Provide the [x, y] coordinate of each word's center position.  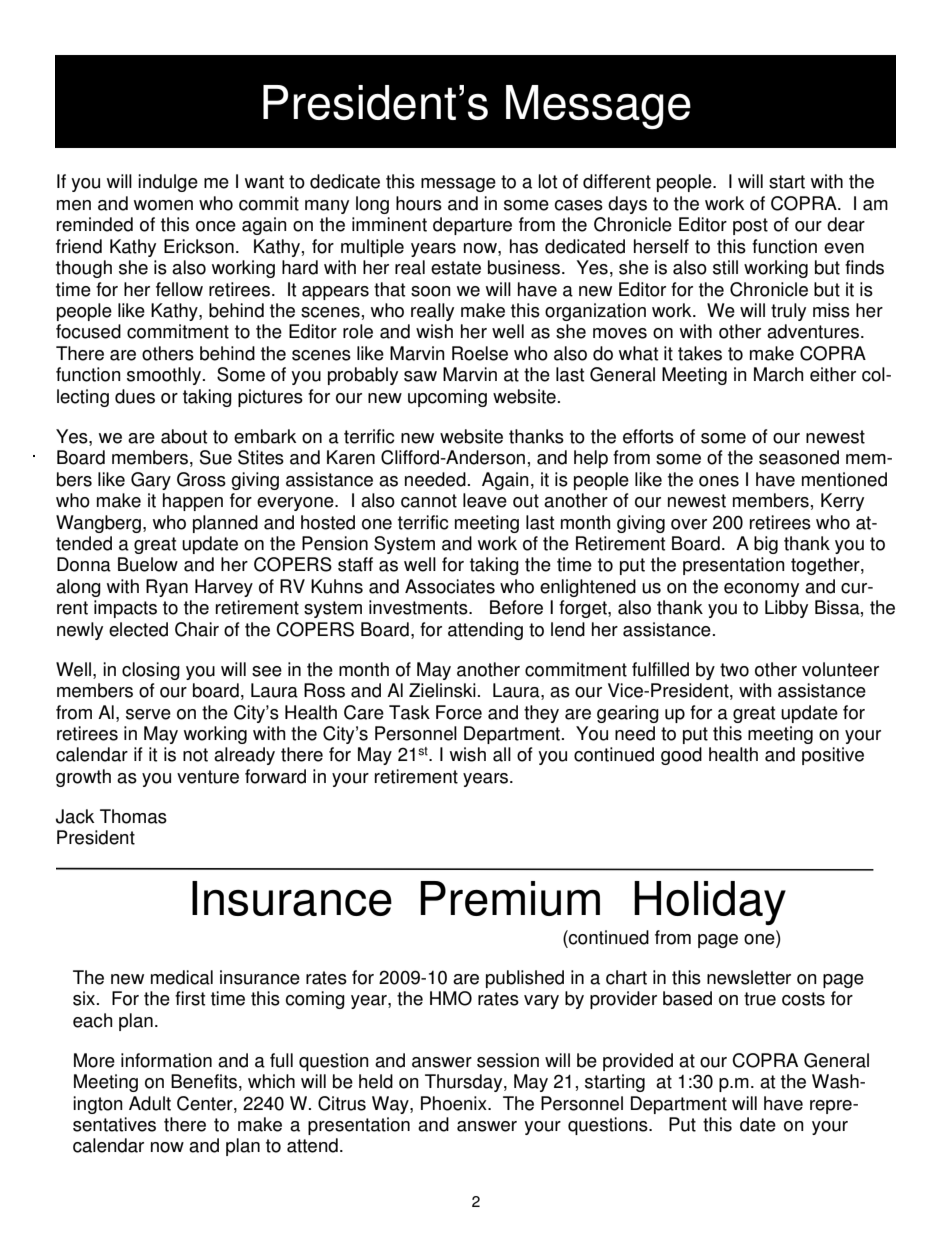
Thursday [465, 1083]
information [166, 1060]
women [163, 205]
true [760, 999]
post [750, 226]
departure [472, 226]
